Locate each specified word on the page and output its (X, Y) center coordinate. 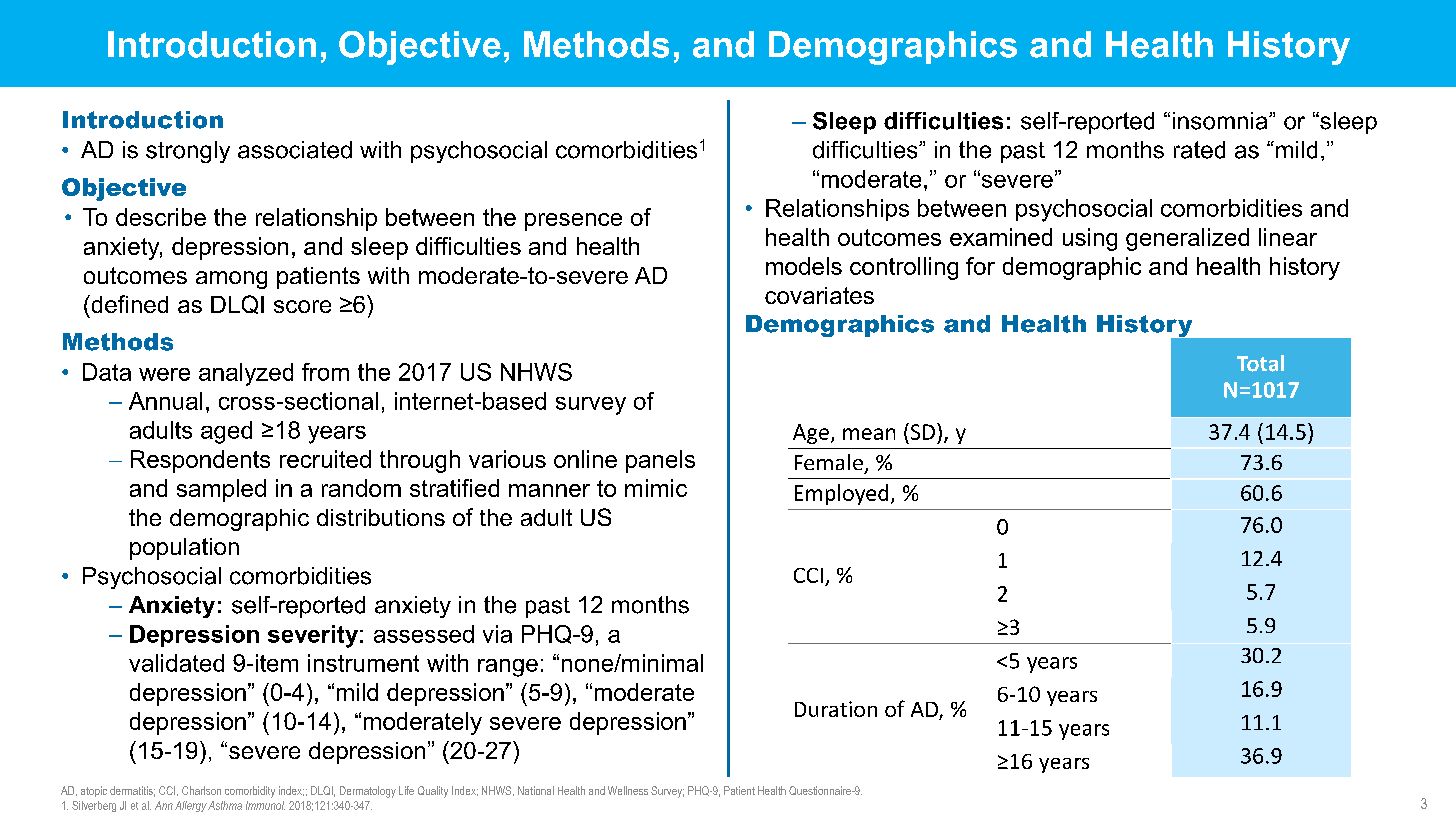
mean (869, 434)
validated (176, 663)
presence (573, 222)
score (302, 306)
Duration (836, 709)
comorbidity (250, 792)
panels (660, 461)
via (497, 634)
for (980, 266)
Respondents (200, 461)
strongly (188, 152)
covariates (819, 295)
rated (1199, 150)
